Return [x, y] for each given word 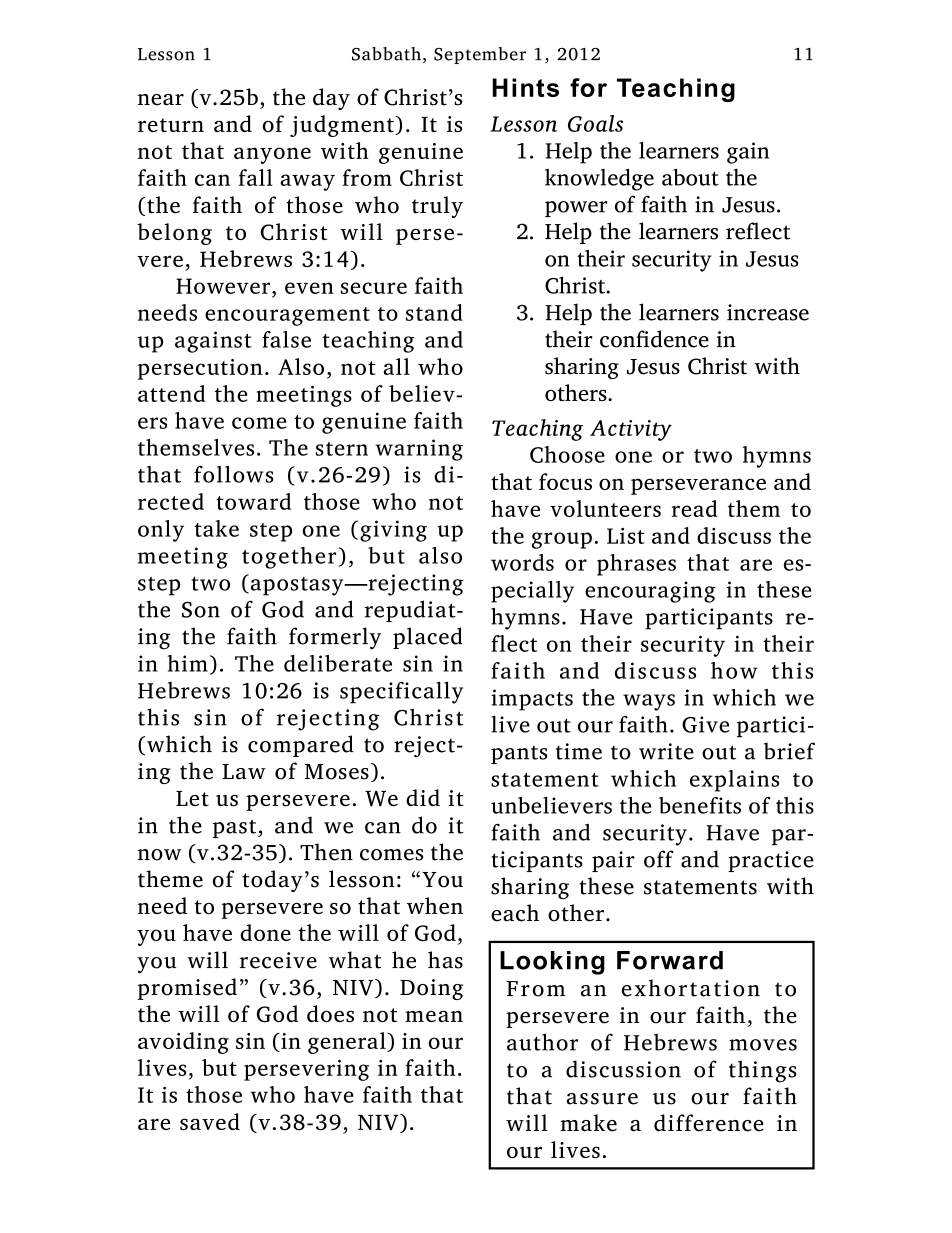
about [690, 177]
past [236, 828]
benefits [700, 805]
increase [768, 312]
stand [434, 312]
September [480, 55]
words [522, 562]
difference [709, 1123]
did [423, 797]
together [289, 558]
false [286, 339]
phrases [636, 565]
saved [210, 1121]
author [542, 1042]
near [161, 100]
